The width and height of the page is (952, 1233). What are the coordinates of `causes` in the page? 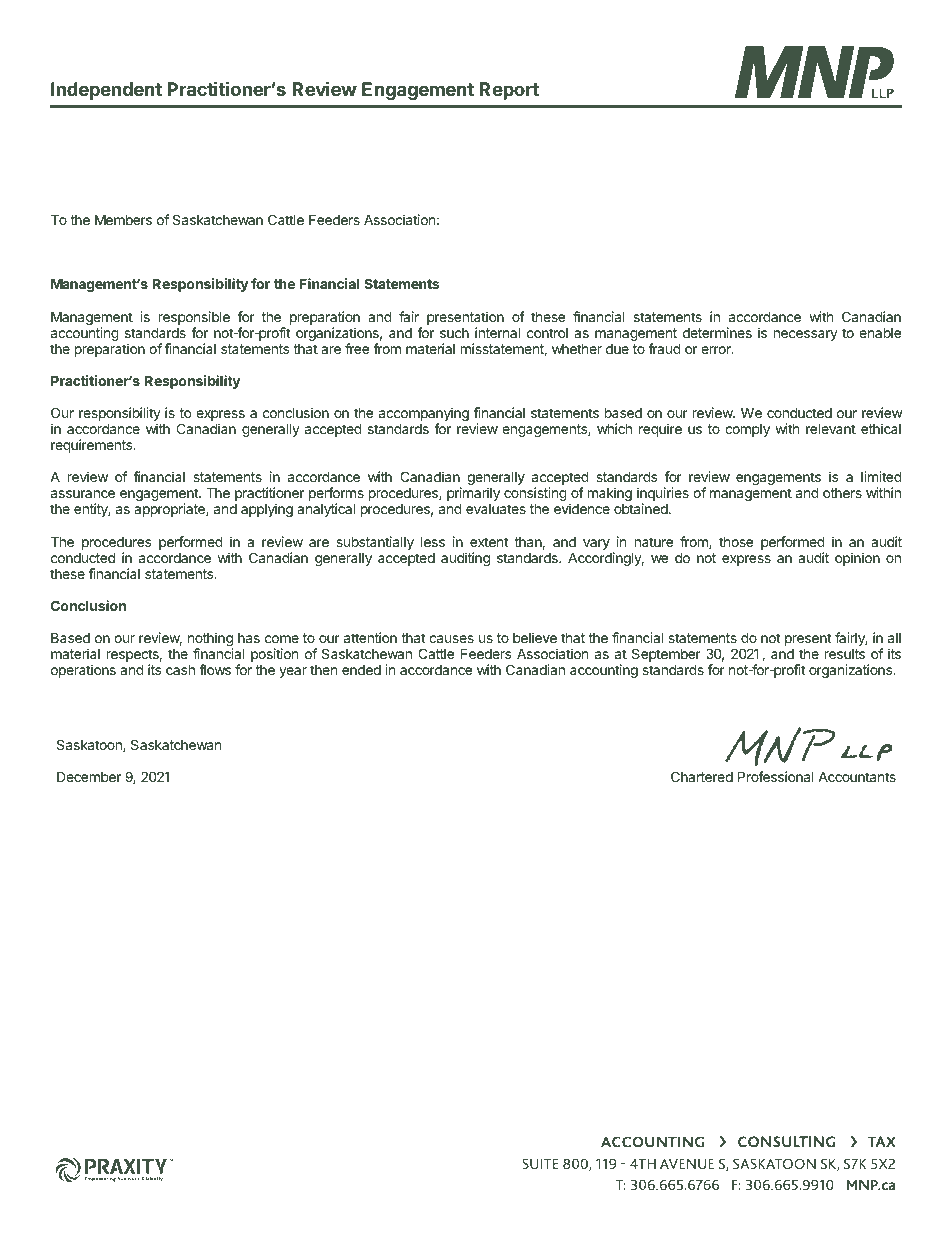 It's located at (451, 639).
